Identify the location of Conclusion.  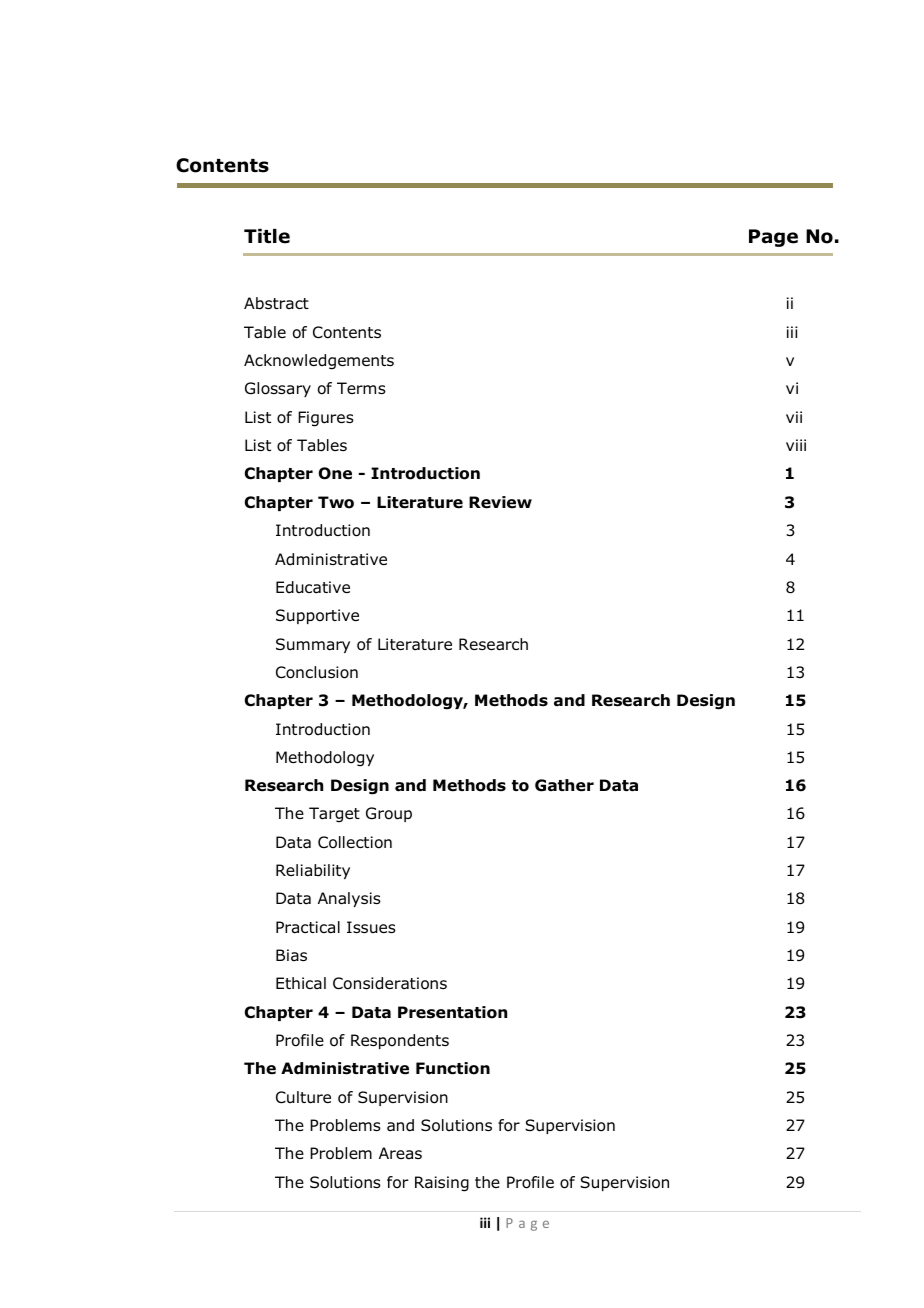
(317, 672).
